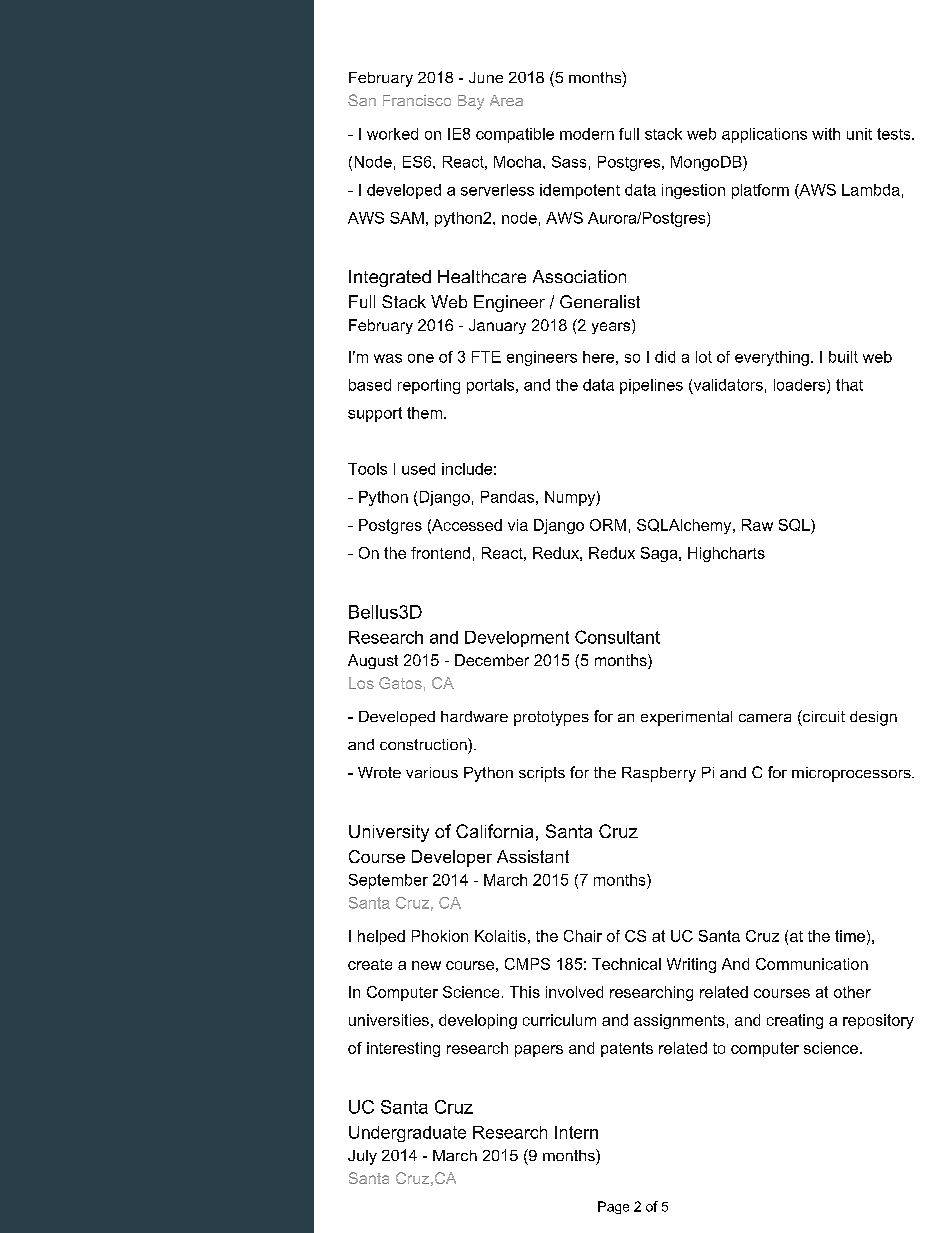  I want to click on Undergraduate, so click(407, 1134).
